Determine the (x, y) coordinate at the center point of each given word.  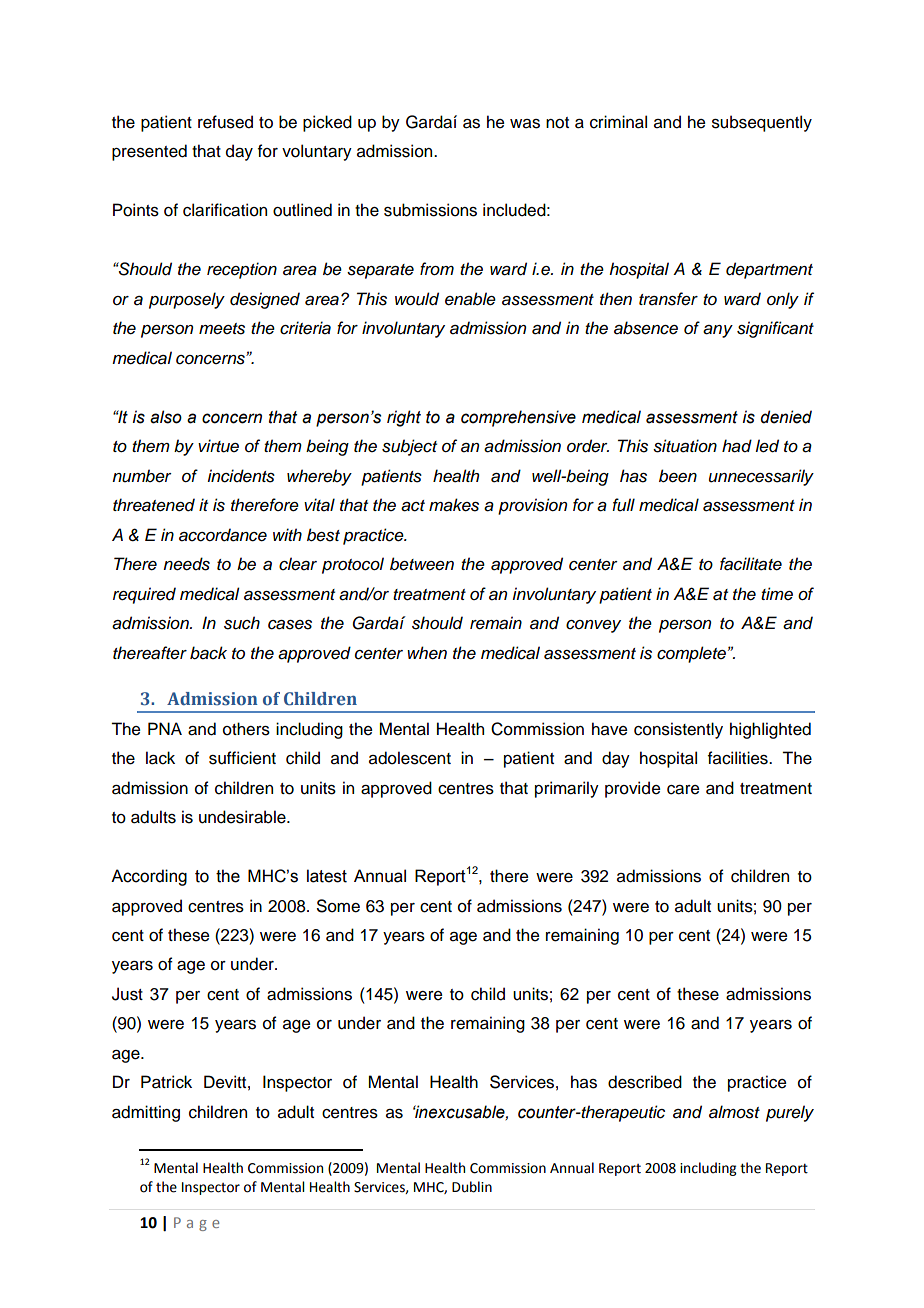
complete (691, 654)
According (149, 877)
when (427, 653)
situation (685, 446)
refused (225, 122)
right (404, 418)
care (683, 790)
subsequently (762, 123)
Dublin (472, 1187)
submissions (430, 210)
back (208, 653)
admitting (146, 1113)
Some (338, 906)
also (166, 417)
